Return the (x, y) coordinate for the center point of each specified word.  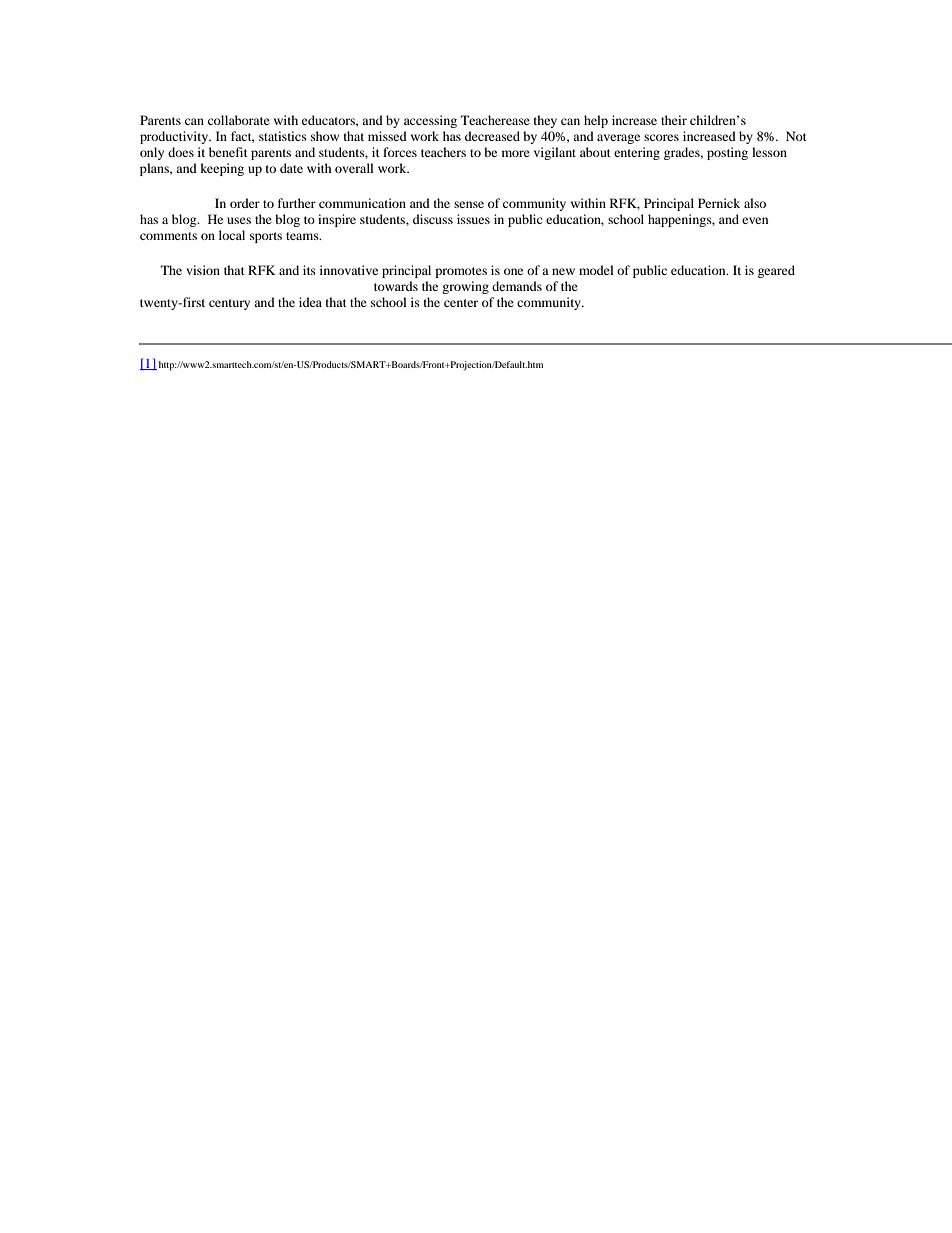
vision (203, 270)
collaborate (239, 120)
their (674, 120)
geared (776, 271)
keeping (222, 169)
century (229, 304)
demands (517, 286)
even (755, 220)
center (461, 303)
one (513, 271)
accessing (430, 121)
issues (473, 219)
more (516, 153)
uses (239, 220)
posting (727, 153)
